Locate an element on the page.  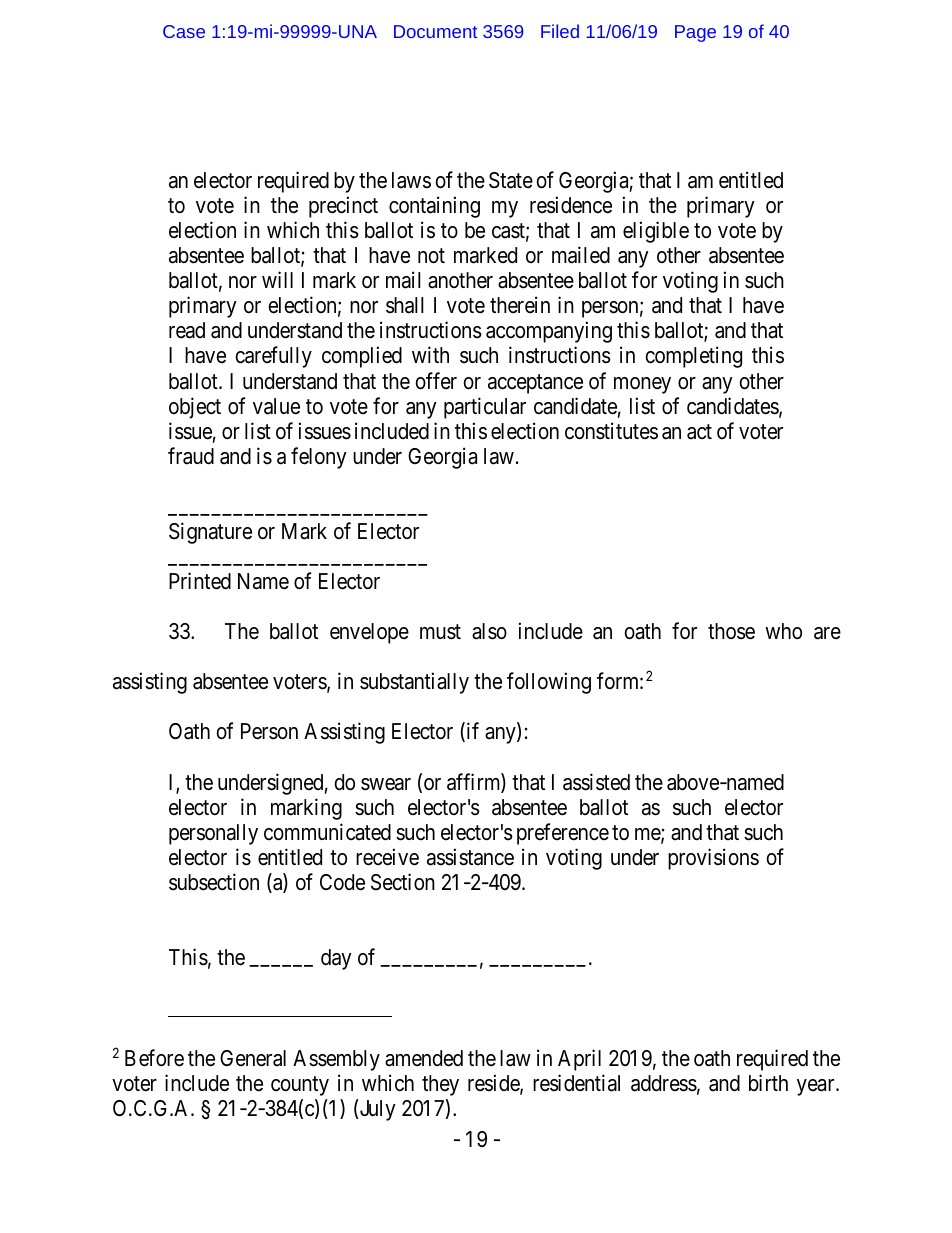
they is located at coordinates (440, 1085).
